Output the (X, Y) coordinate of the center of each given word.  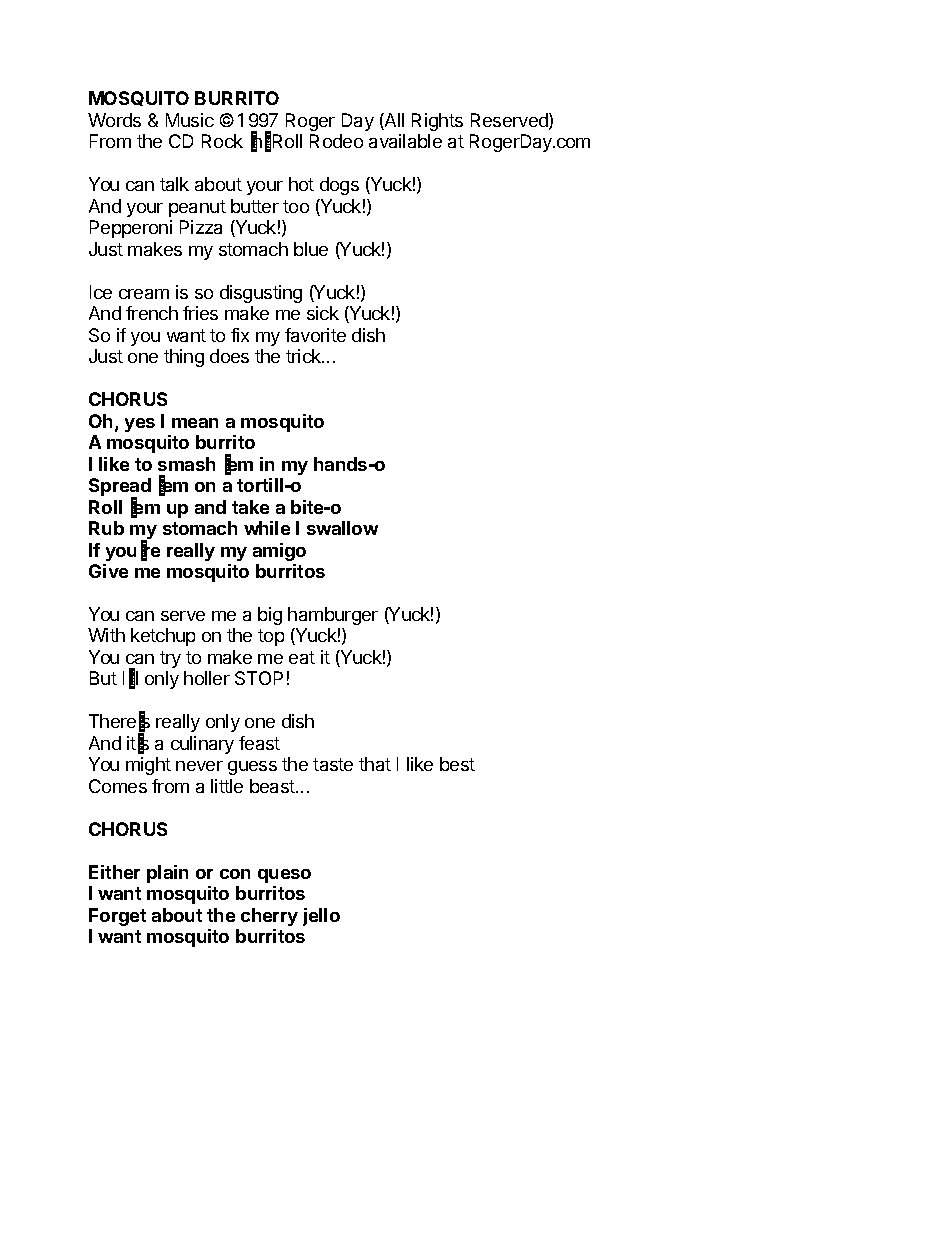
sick (323, 313)
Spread (120, 488)
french (152, 313)
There (112, 721)
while (267, 528)
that (375, 764)
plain (167, 874)
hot (301, 184)
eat (302, 657)
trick (304, 356)
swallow (342, 528)
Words (114, 120)
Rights (437, 122)
